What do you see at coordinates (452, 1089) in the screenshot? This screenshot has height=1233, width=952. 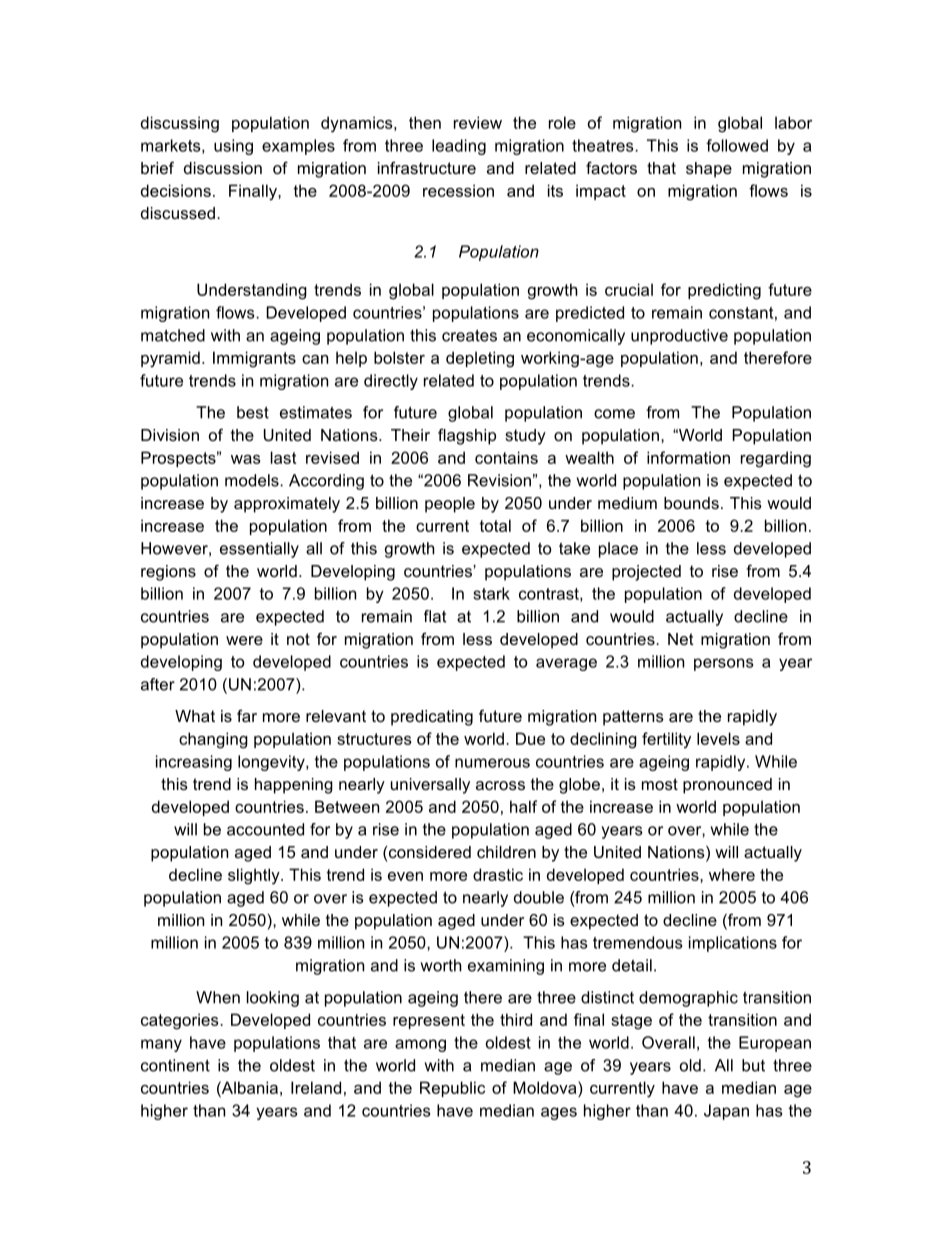 I see `Republic` at bounding box center [452, 1089].
